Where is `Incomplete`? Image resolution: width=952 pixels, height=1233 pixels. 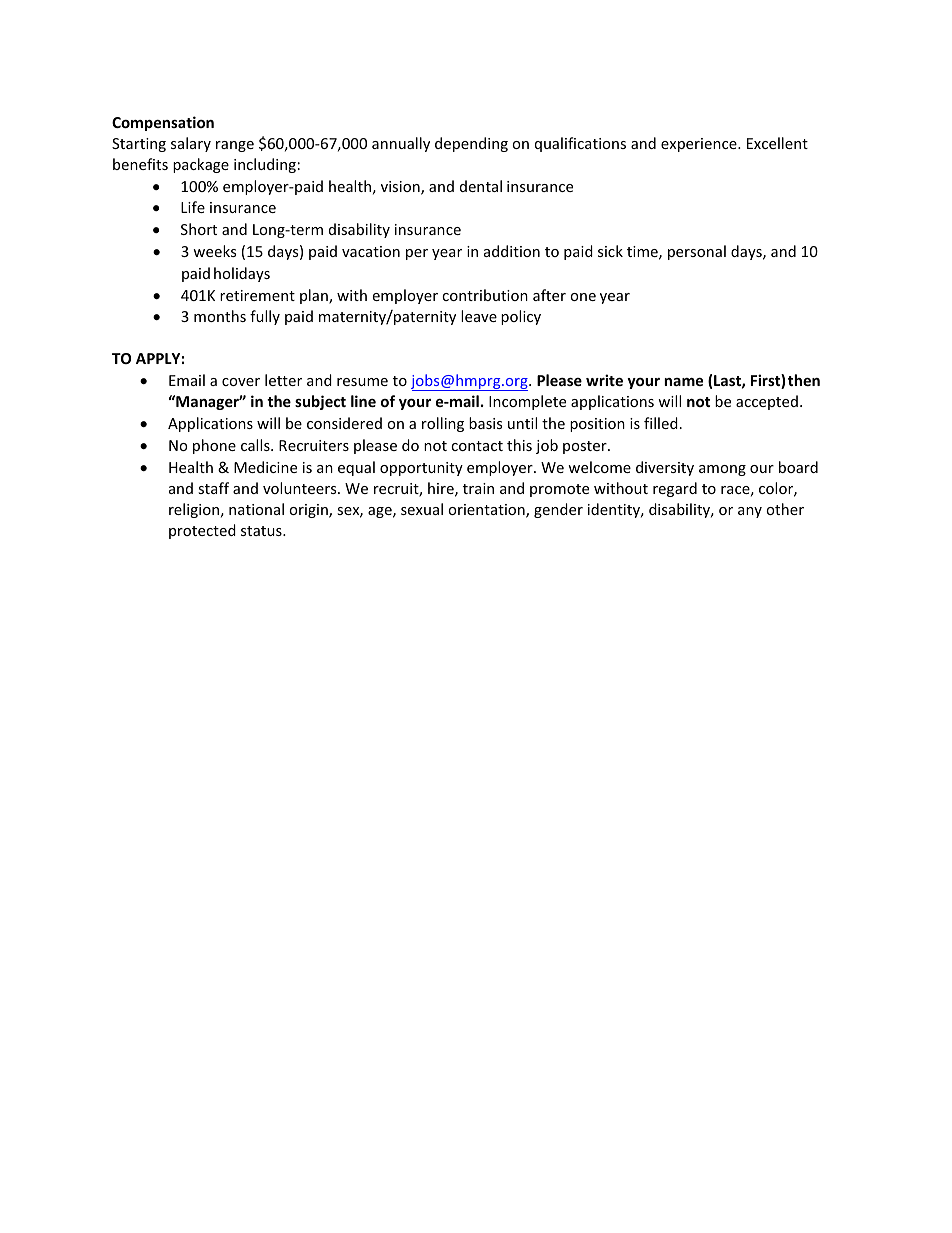 Incomplete is located at coordinates (527, 402).
